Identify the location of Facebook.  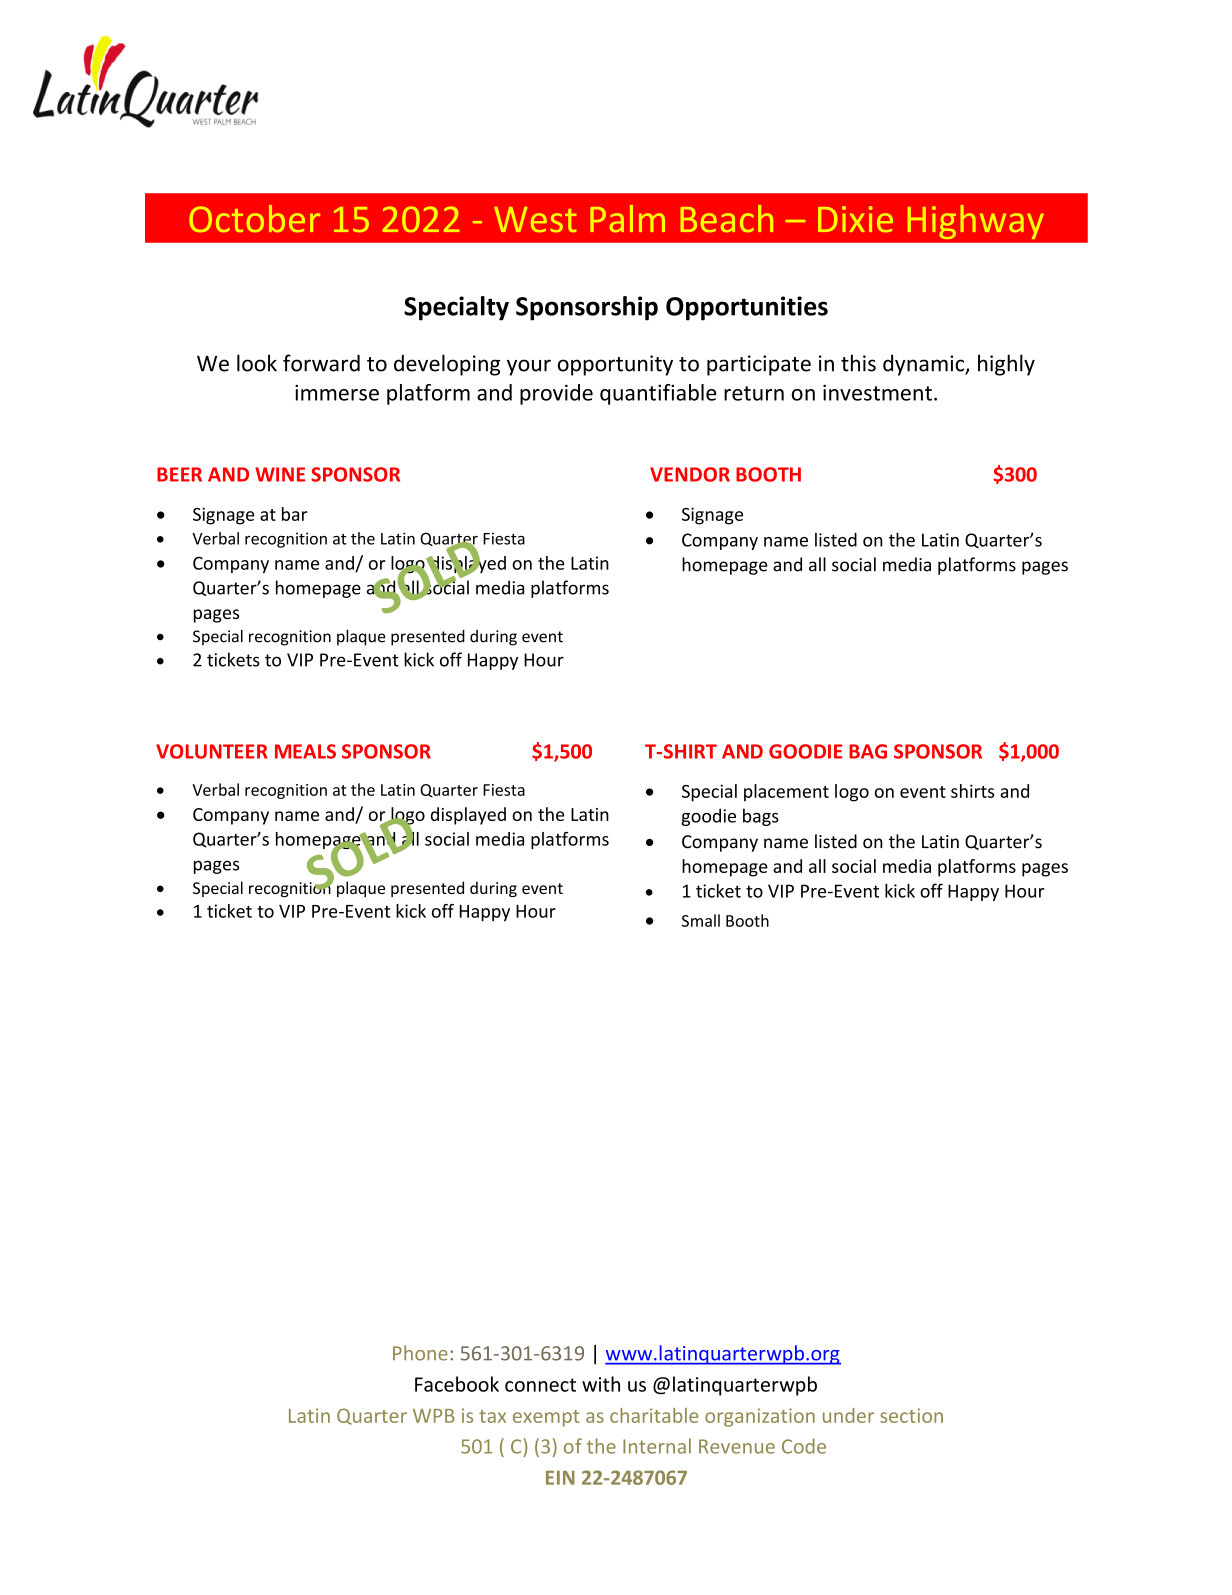
(457, 1384).
